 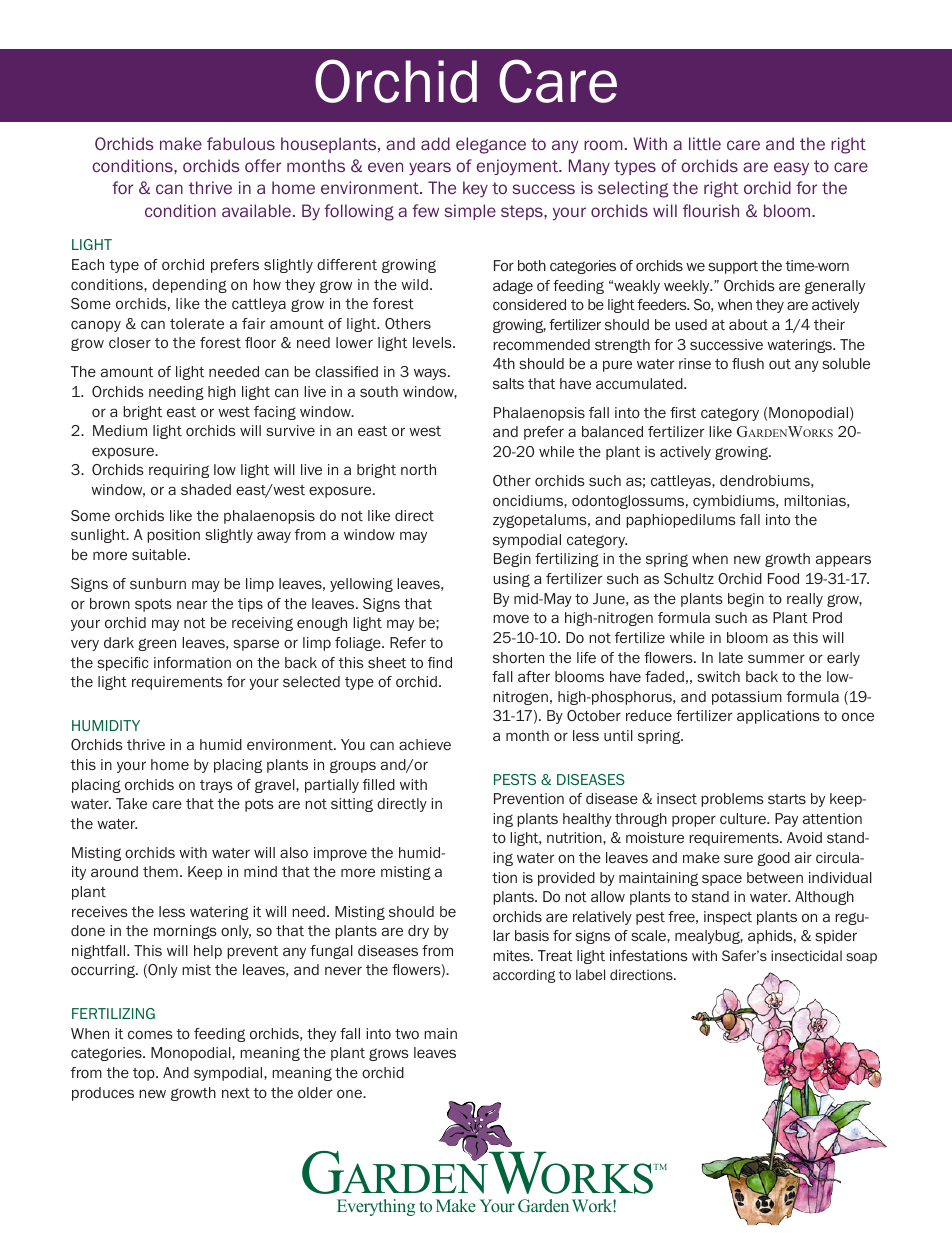 What do you see at coordinates (511, 618) in the image?
I see `move` at bounding box center [511, 618].
